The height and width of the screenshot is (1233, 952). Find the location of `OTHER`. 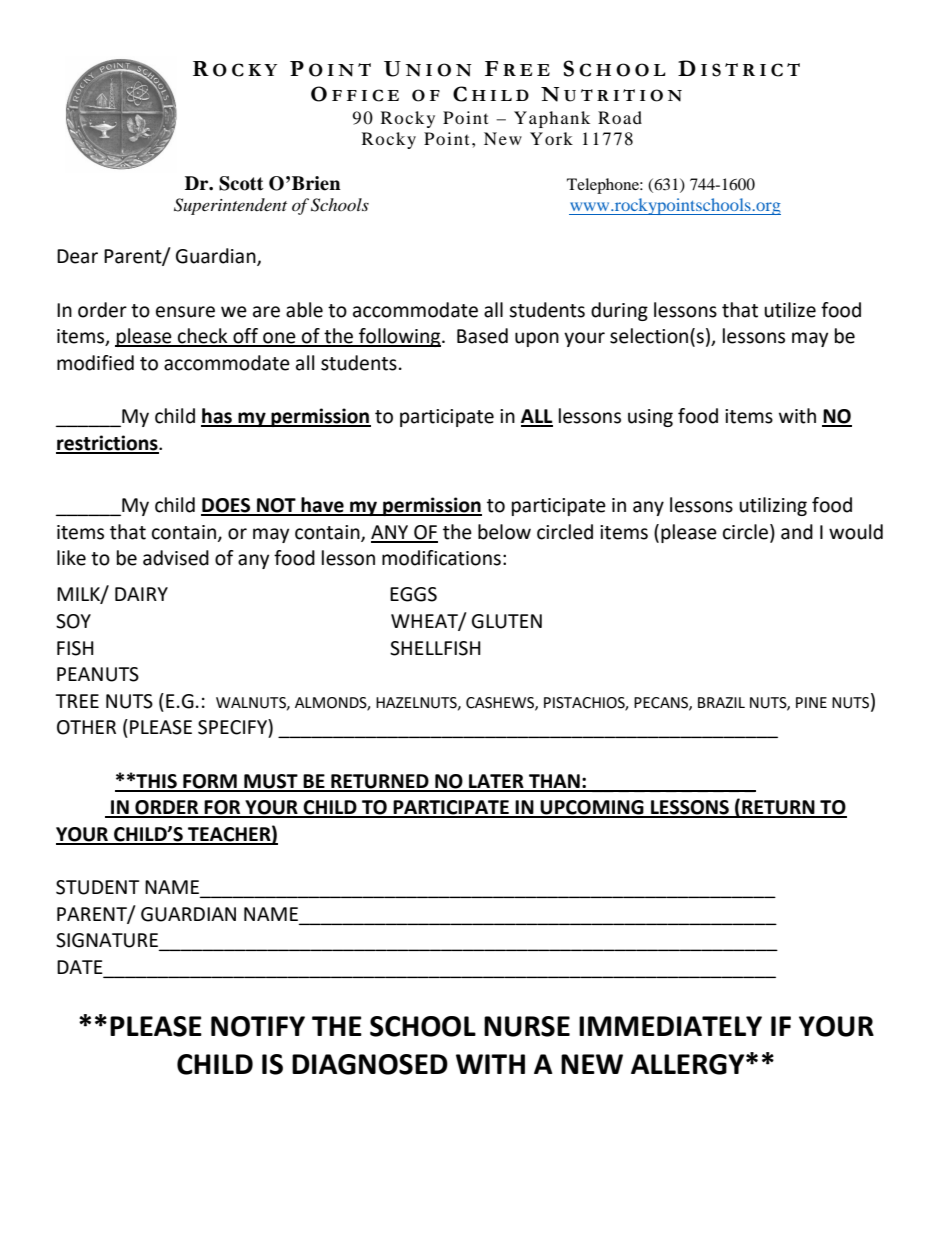

OTHER is located at coordinates (86, 727).
